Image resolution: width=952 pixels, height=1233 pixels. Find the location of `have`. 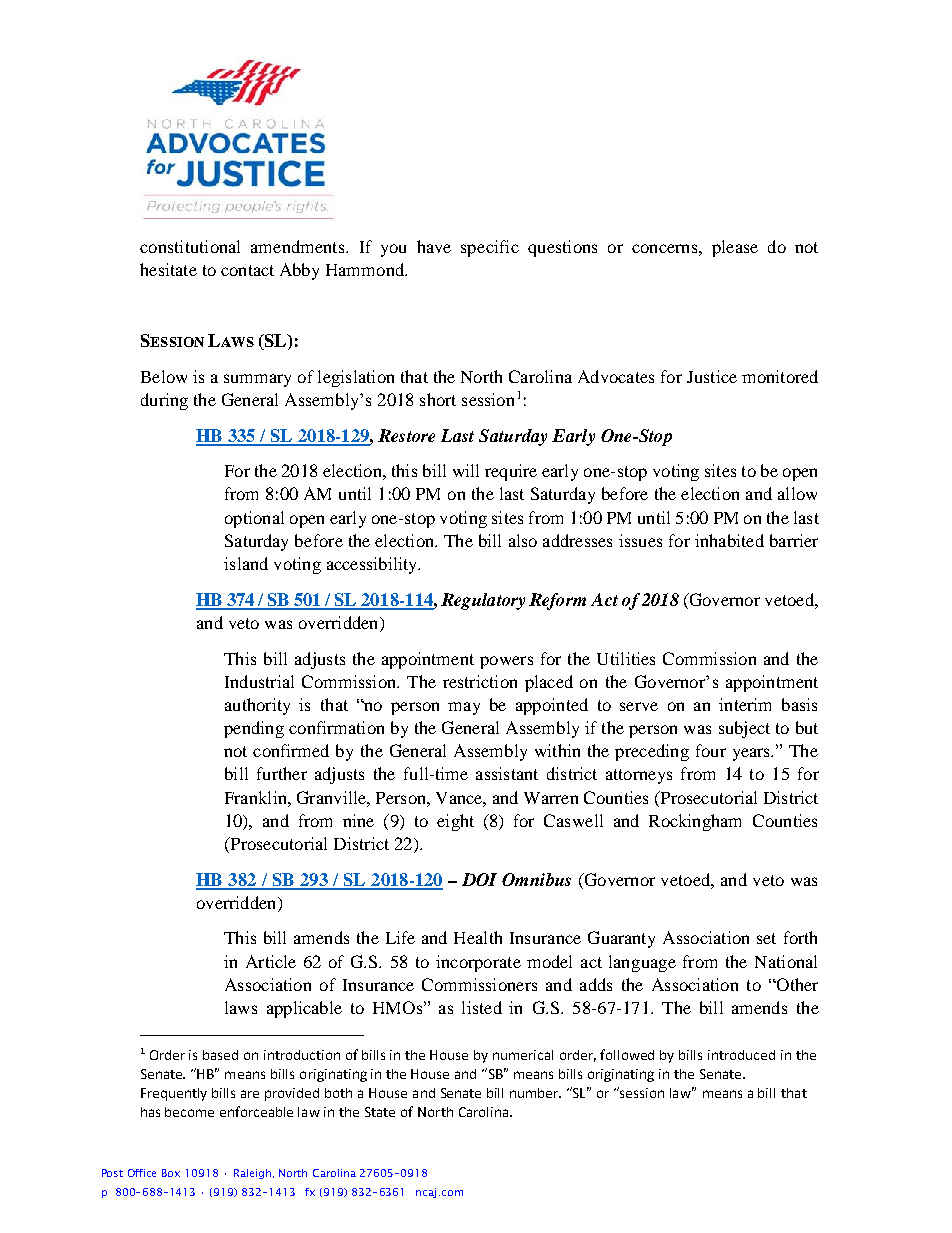

have is located at coordinates (434, 246).
